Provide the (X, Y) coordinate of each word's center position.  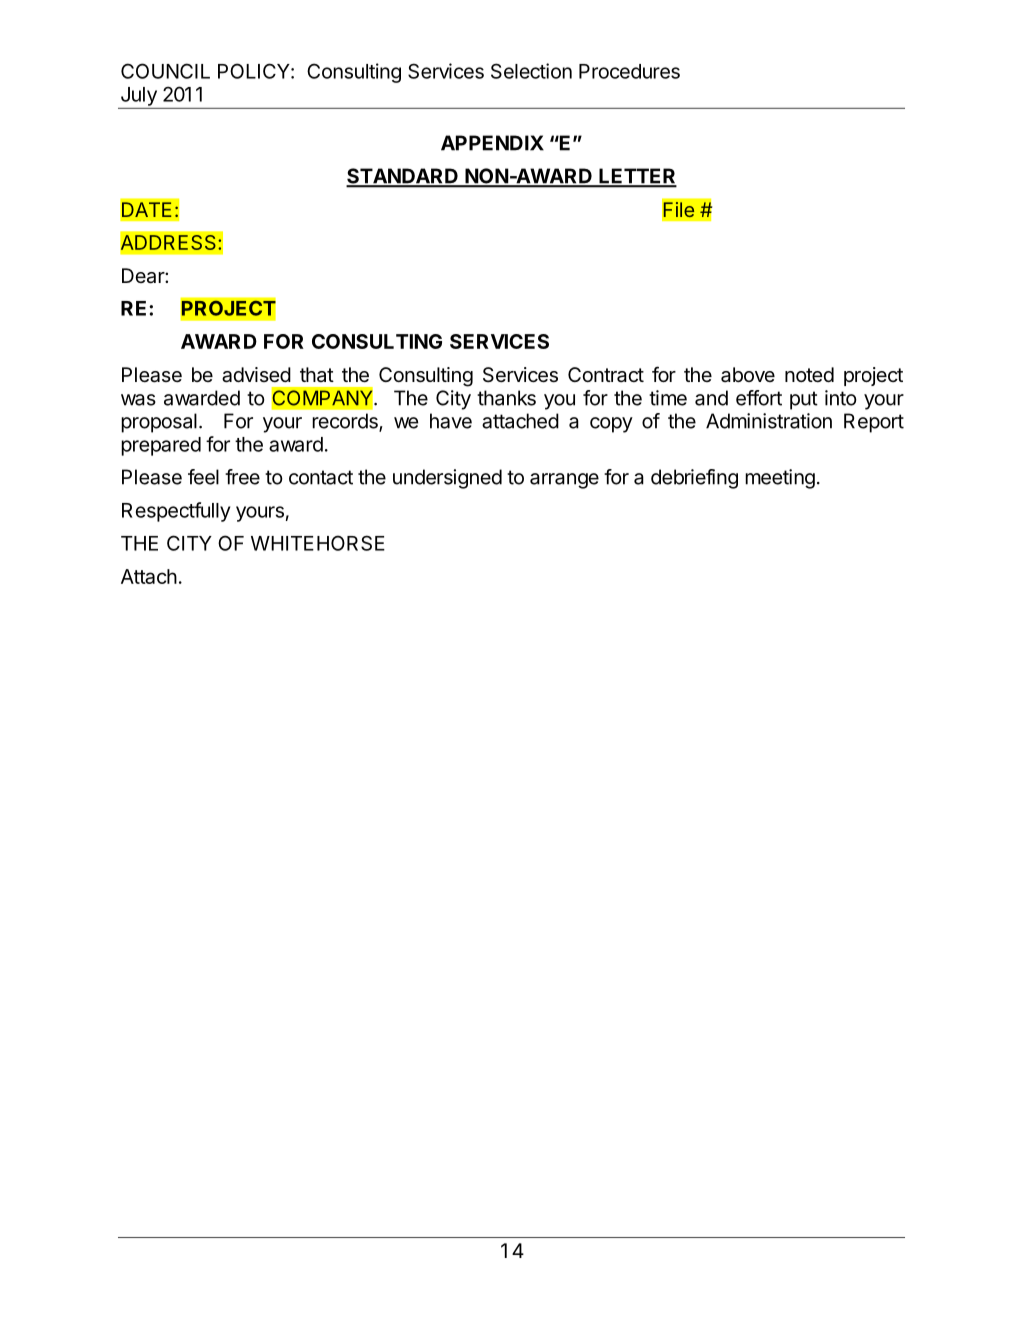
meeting (780, 479)
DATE (146, 209)
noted (809, 374)
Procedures (629, 71)
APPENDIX (492, 143)
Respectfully (176, 512)
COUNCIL (165, 71)
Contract (606, 375)
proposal (159, 423)
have (451, 421)
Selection (531, 71)
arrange (564, 481)
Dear (144, 276)
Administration (769, 421)
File (679, 210)
